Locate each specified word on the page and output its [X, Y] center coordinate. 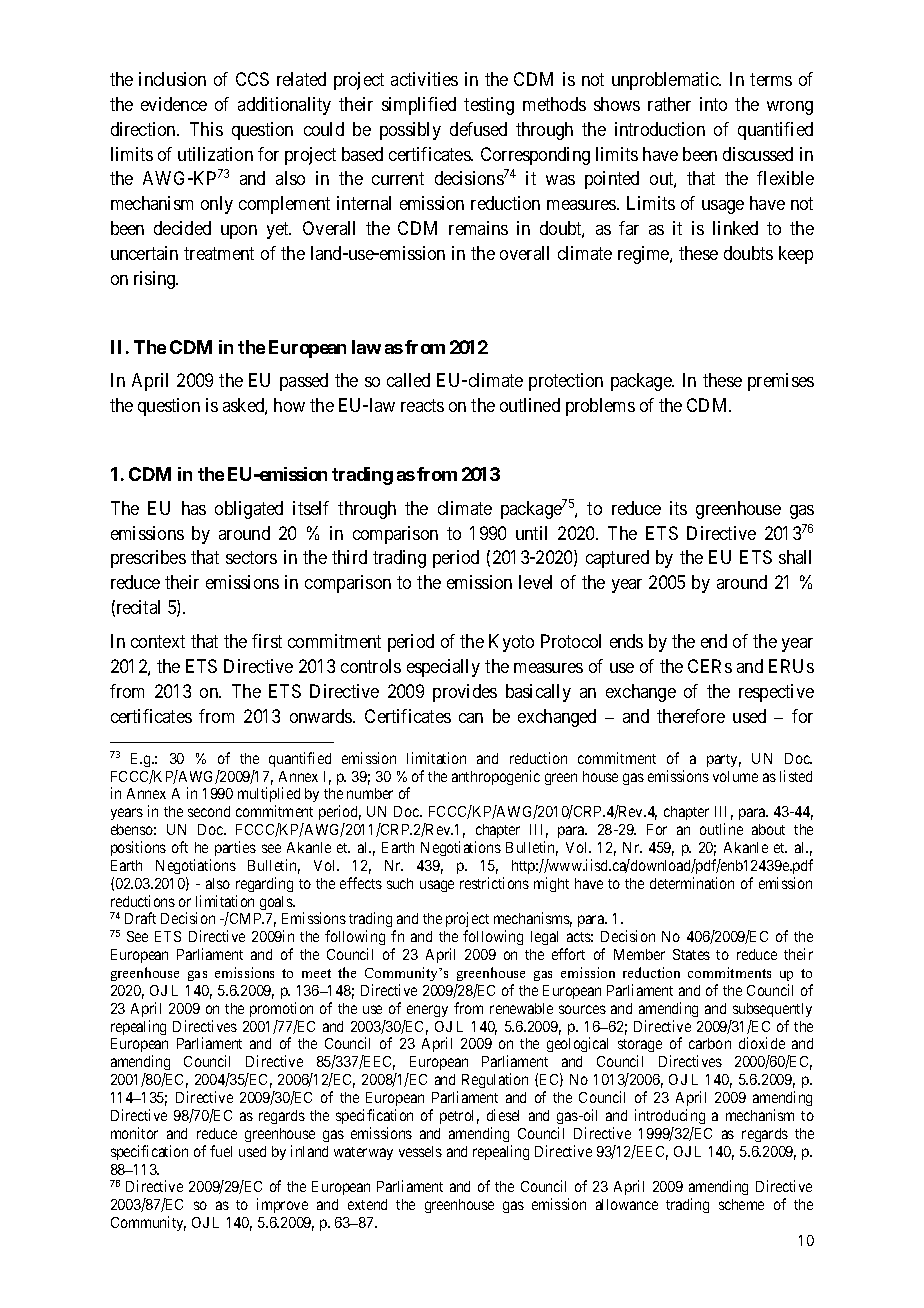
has [194, 508]
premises [781, 382]
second [209, 811]
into [713, 104]
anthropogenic [496, 777]
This [206, 129]
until [531, 533]
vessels [420, 1151]
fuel [221, 1151]
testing [489, 106]
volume [735, 776]
